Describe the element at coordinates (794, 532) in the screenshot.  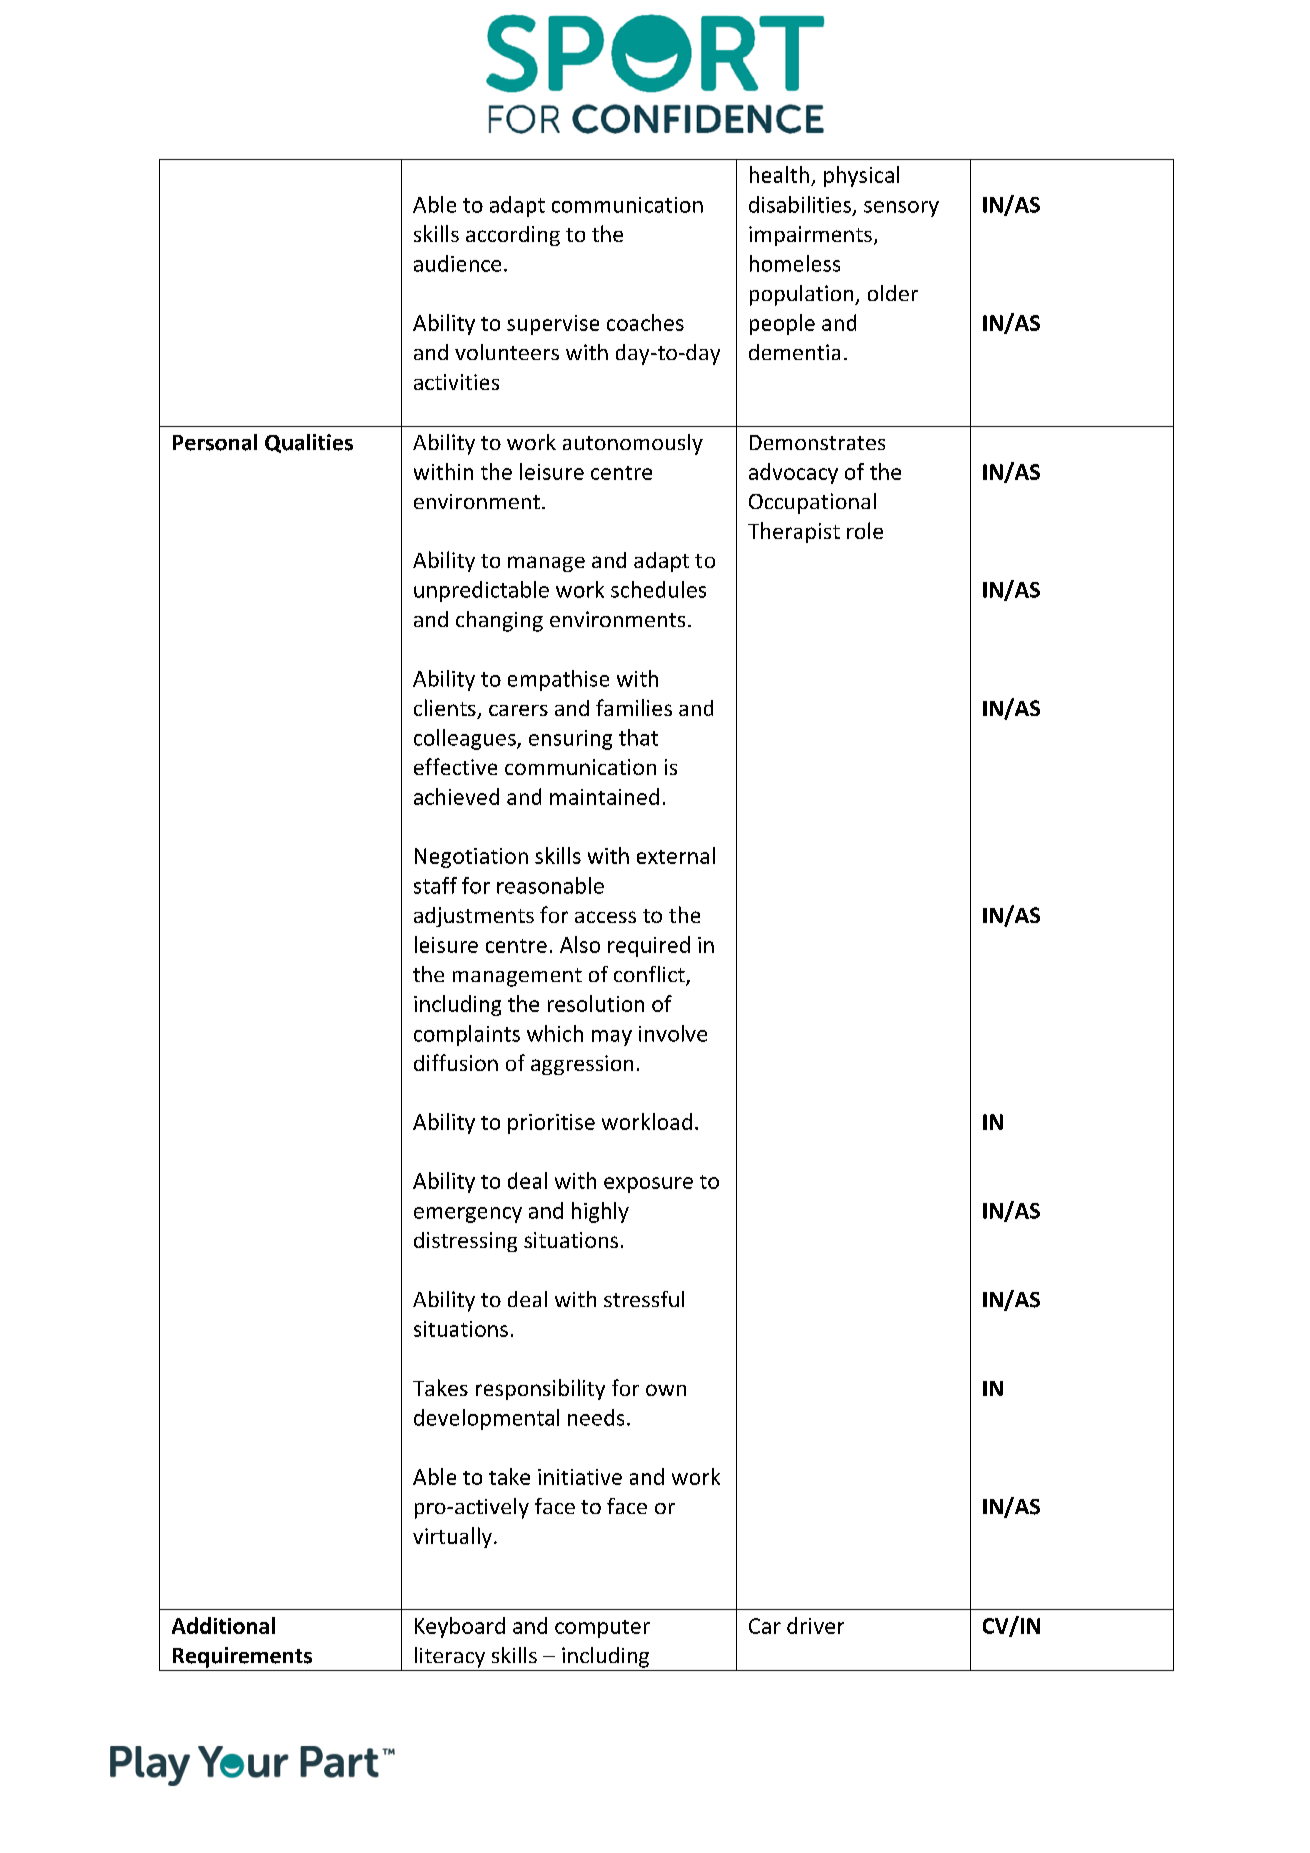
I see `Therapist` at that location.
